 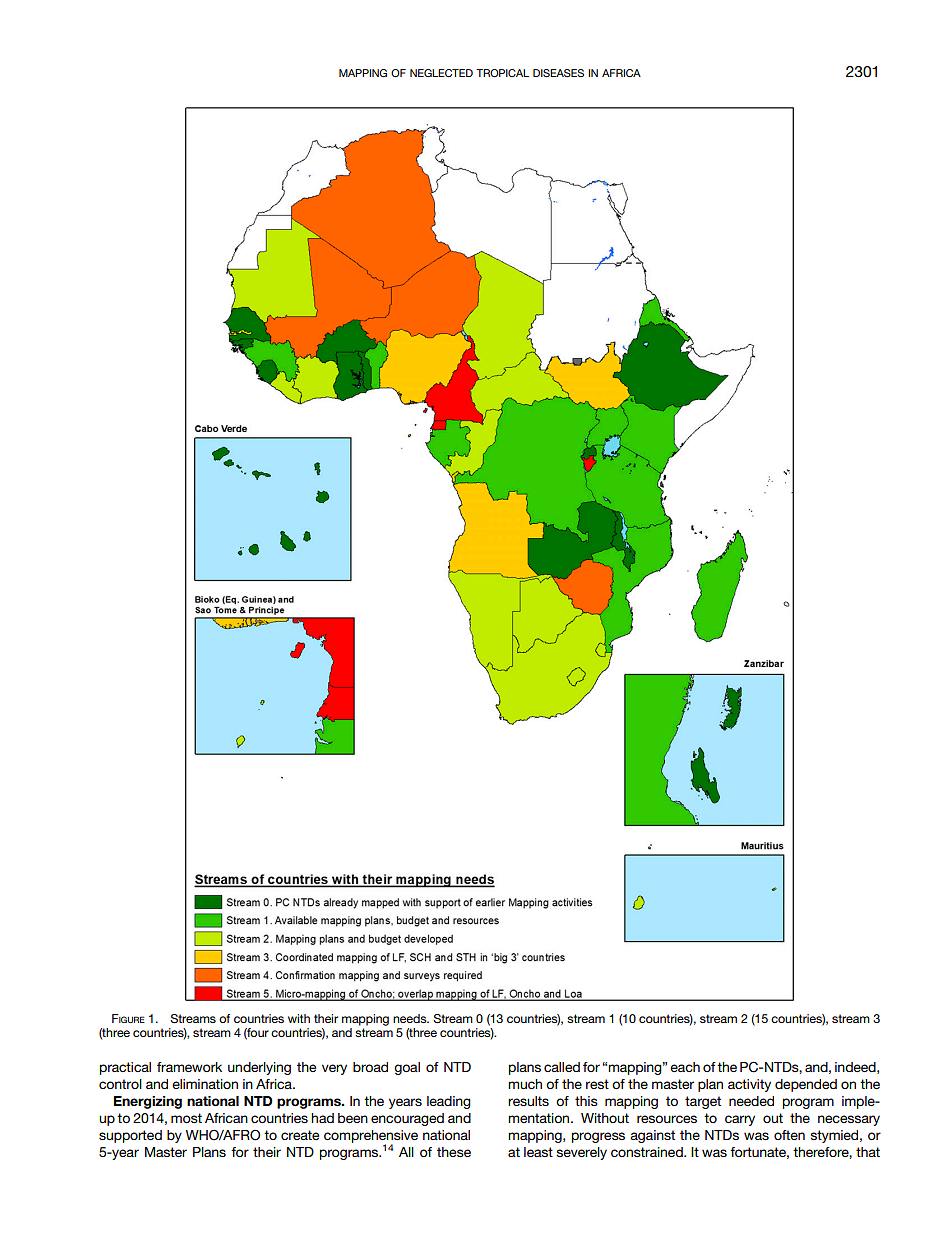 I want to click on DISEASES, so click(x=558, y=73).
